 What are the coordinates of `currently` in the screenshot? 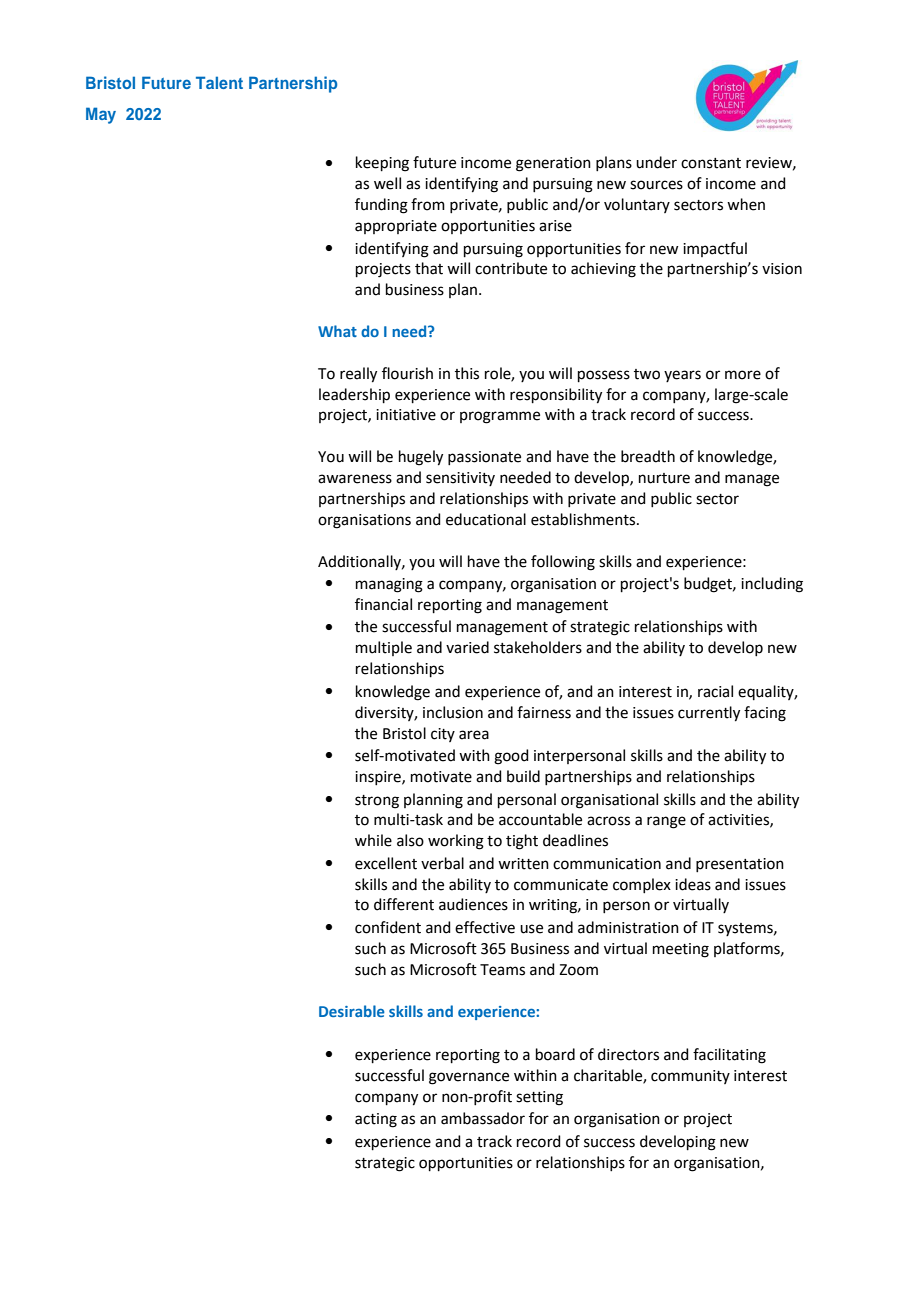 It's located at (709, 714).
